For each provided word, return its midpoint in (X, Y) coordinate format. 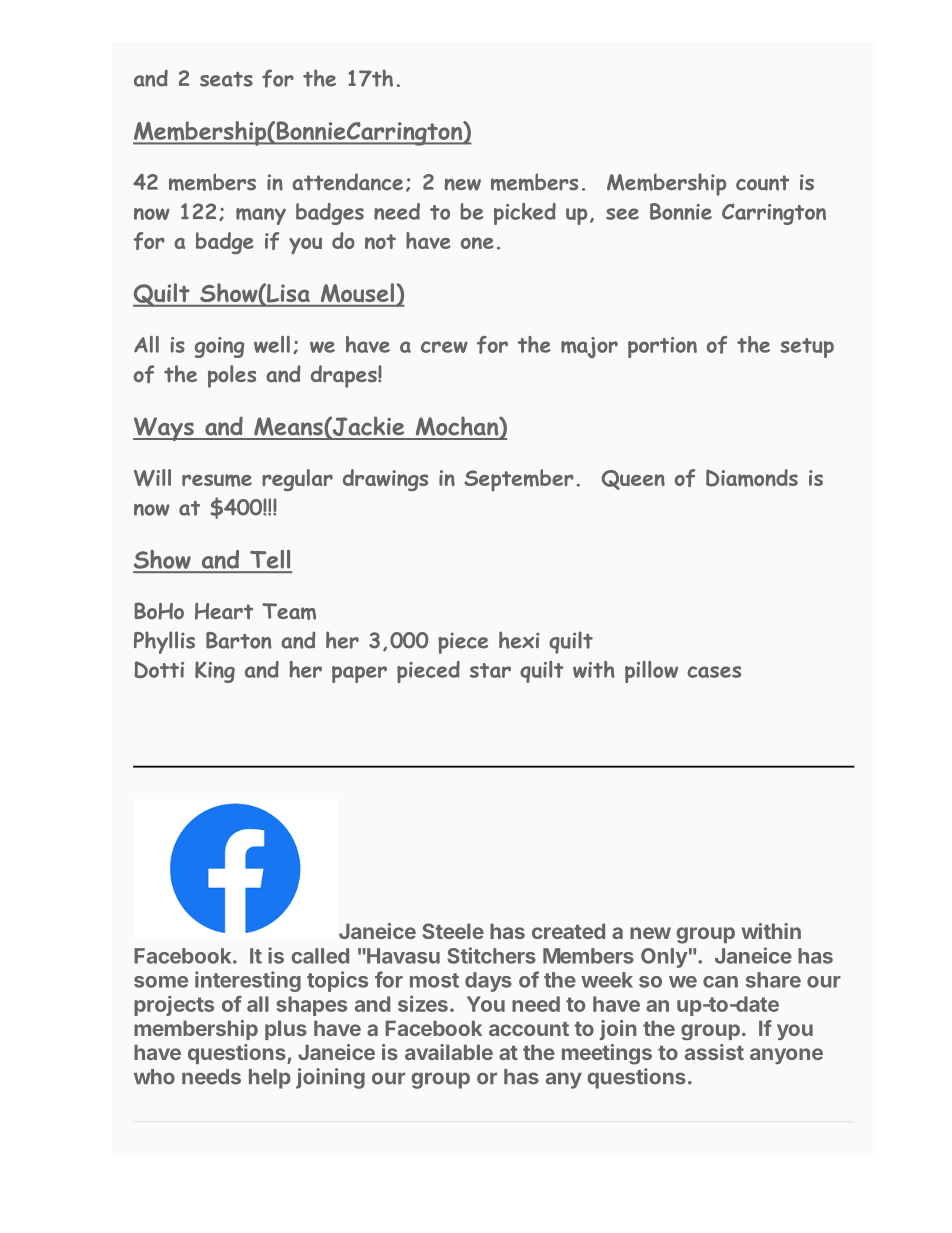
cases (714, 672)
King (215, 672)
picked (525, 214)
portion (662, 347)
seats (226, 79)
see (622, 214)
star (490, 670)
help (270, 1079)
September (519, 480)
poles (232, 376)
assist (714, 1052)
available (449, 1052)
